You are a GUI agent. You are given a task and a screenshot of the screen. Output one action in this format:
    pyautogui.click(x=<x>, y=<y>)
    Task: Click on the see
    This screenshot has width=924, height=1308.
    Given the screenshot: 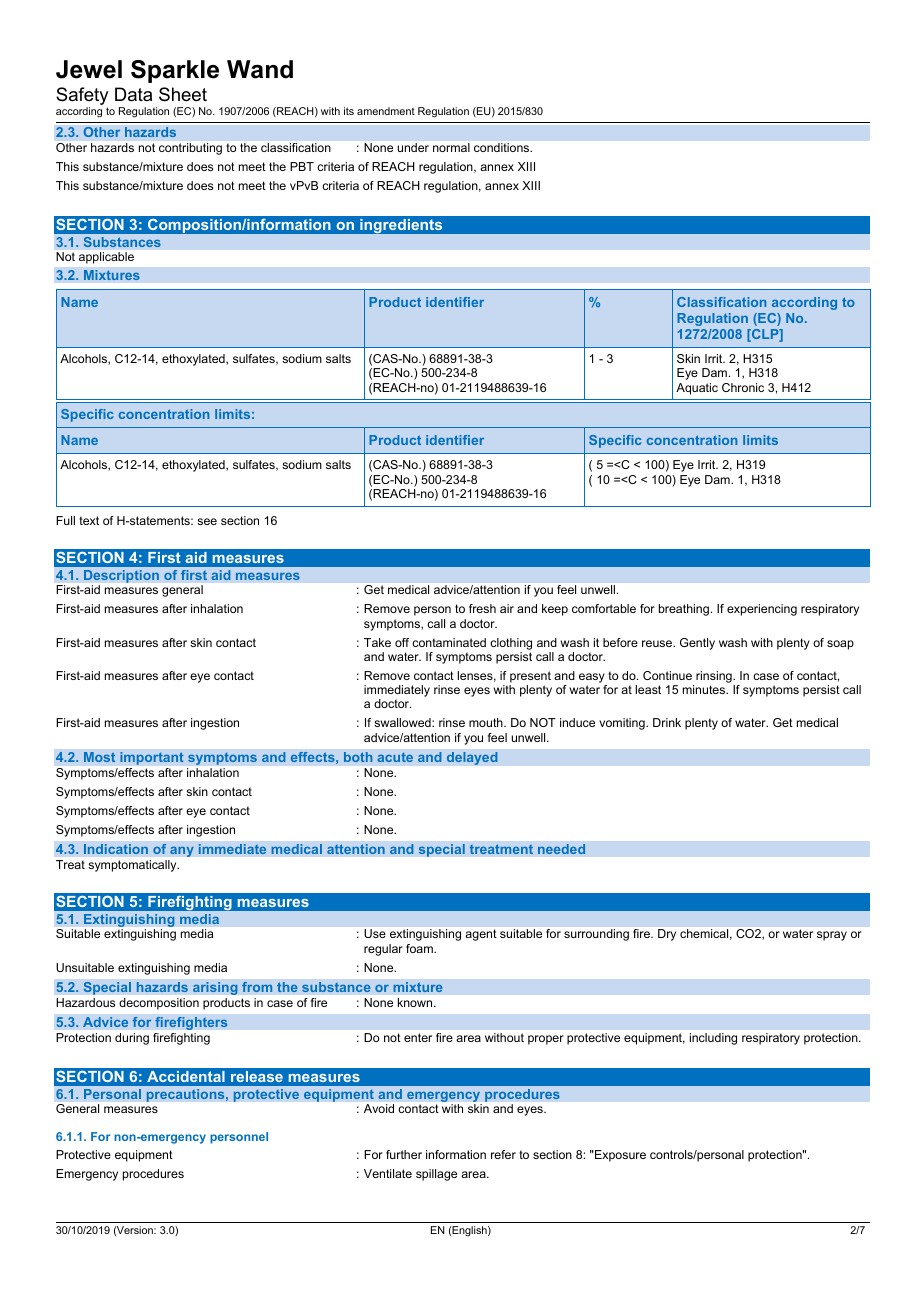 What is the action you would take?
    pyautogui.click(x=207, y=521)
